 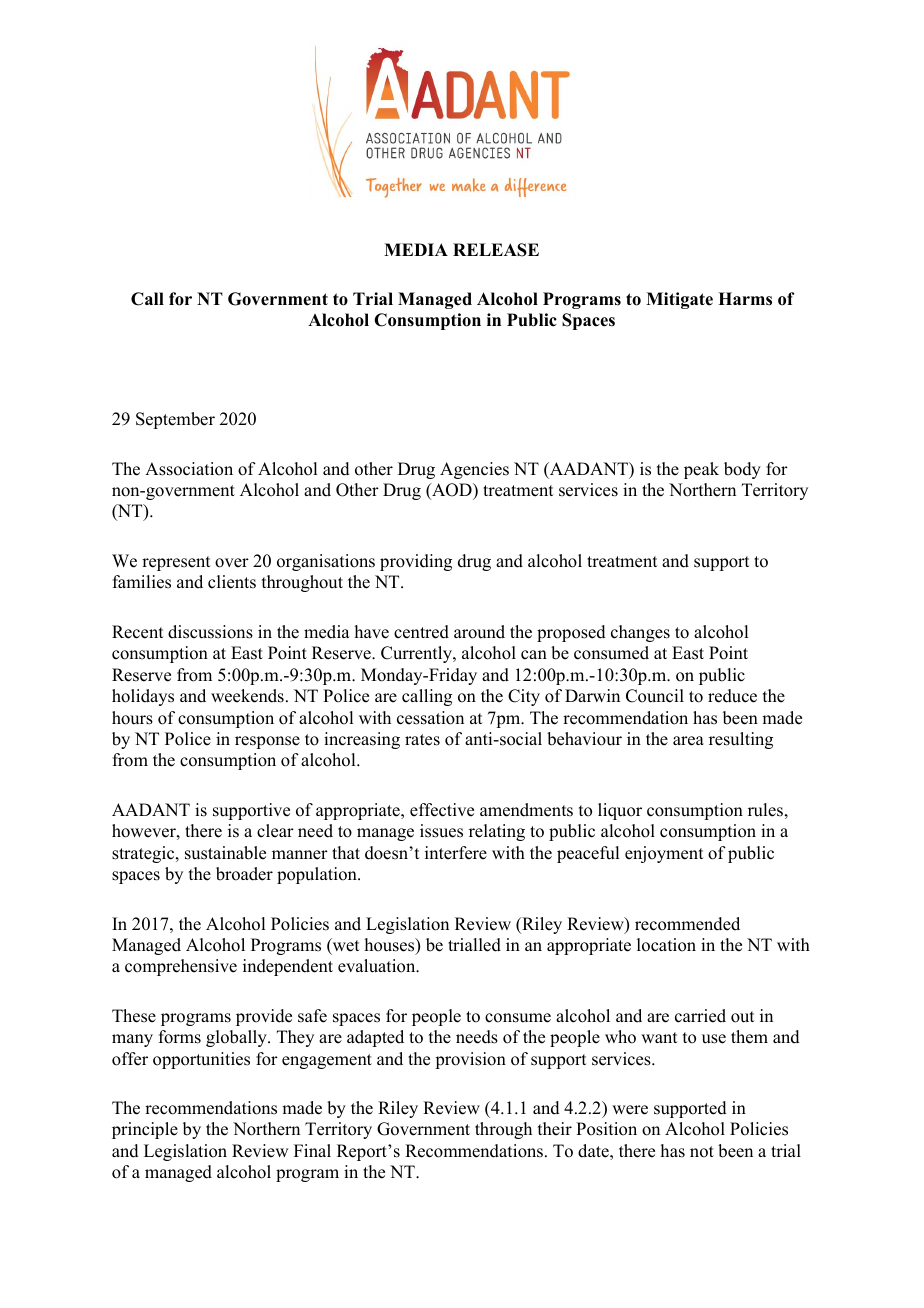 I want to click on Mitigate, so click(x=679, y=300).
